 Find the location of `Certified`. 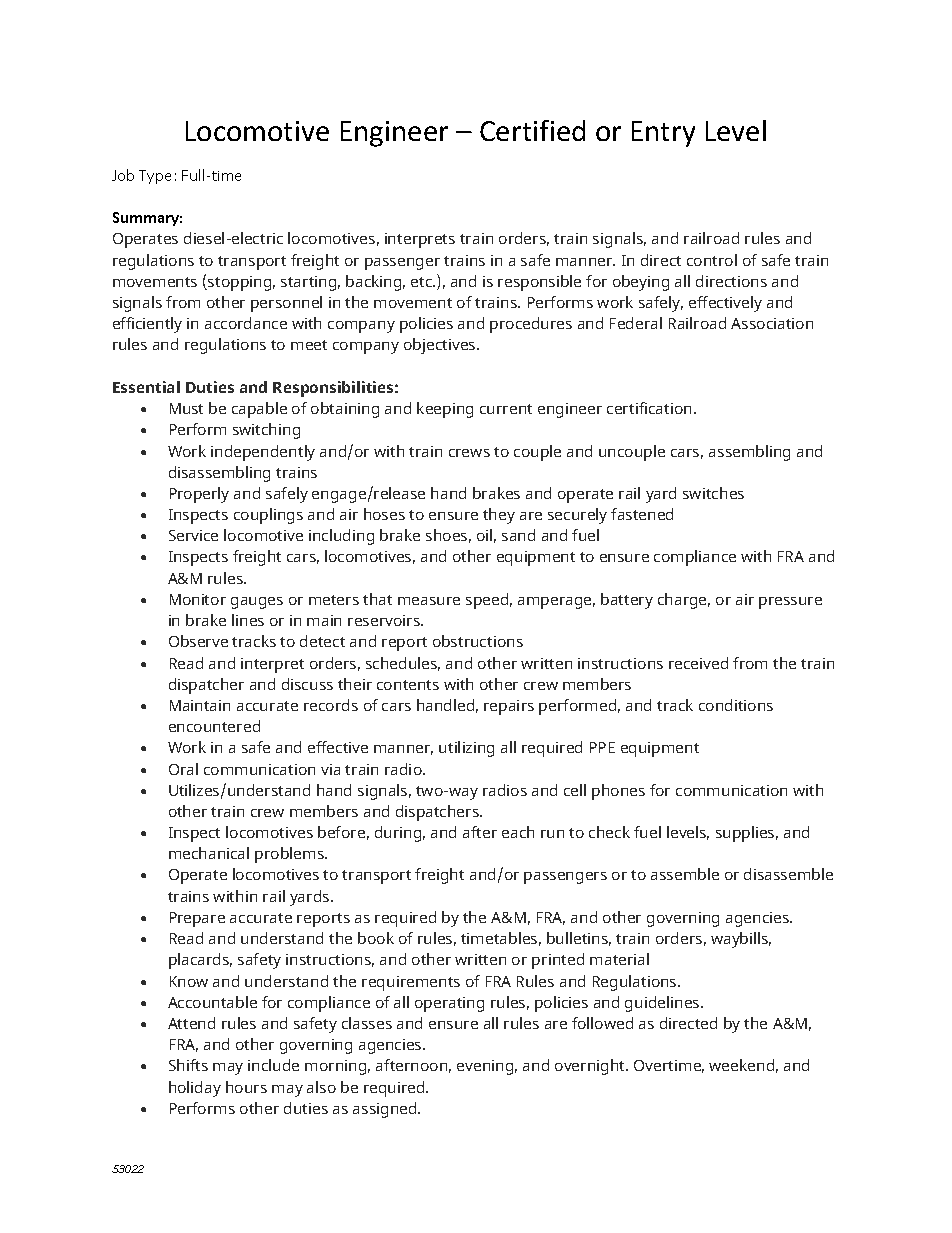

Certified is located at coordinates (532, 130).
